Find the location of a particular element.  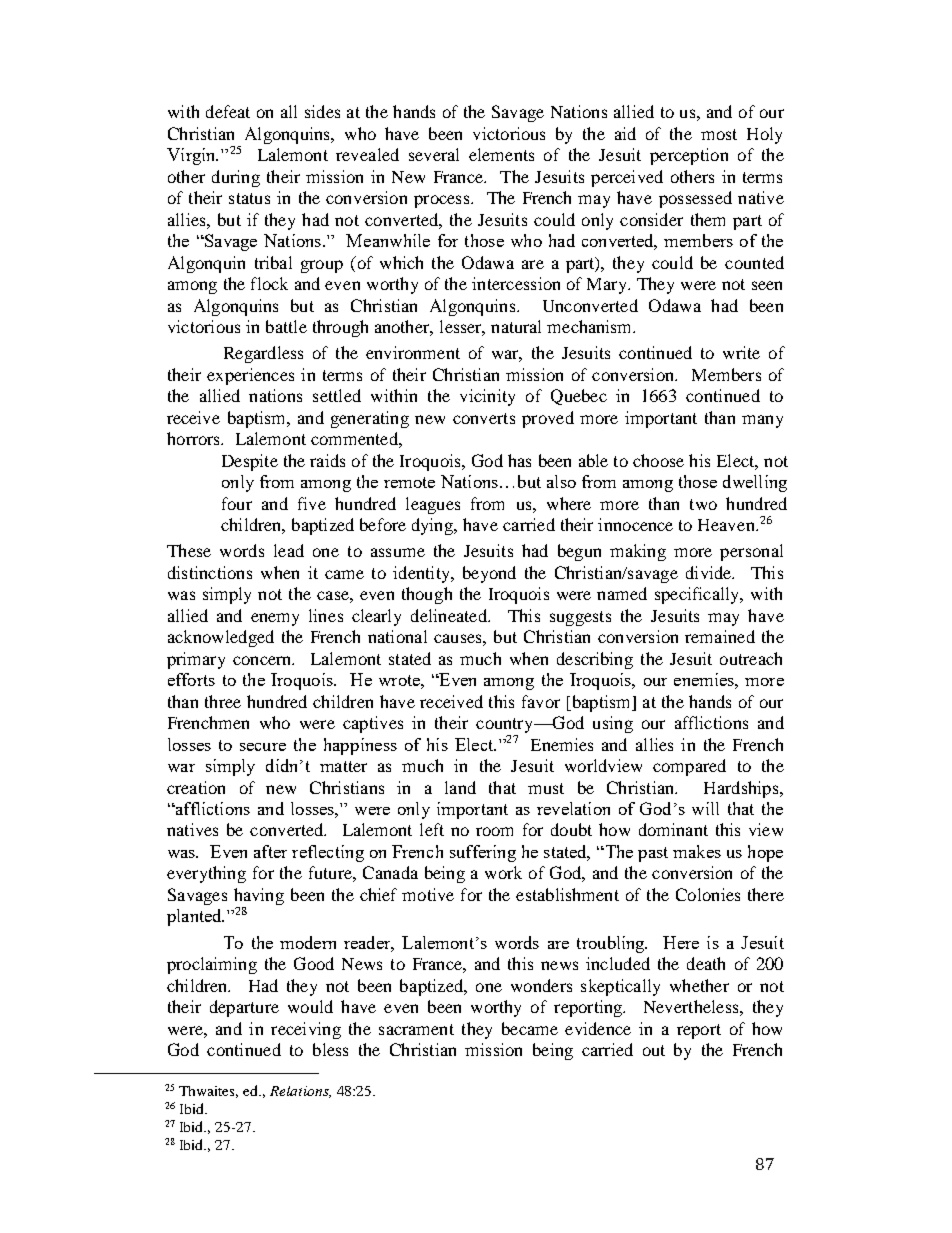

delineated is located at coordinates (450, 615).
